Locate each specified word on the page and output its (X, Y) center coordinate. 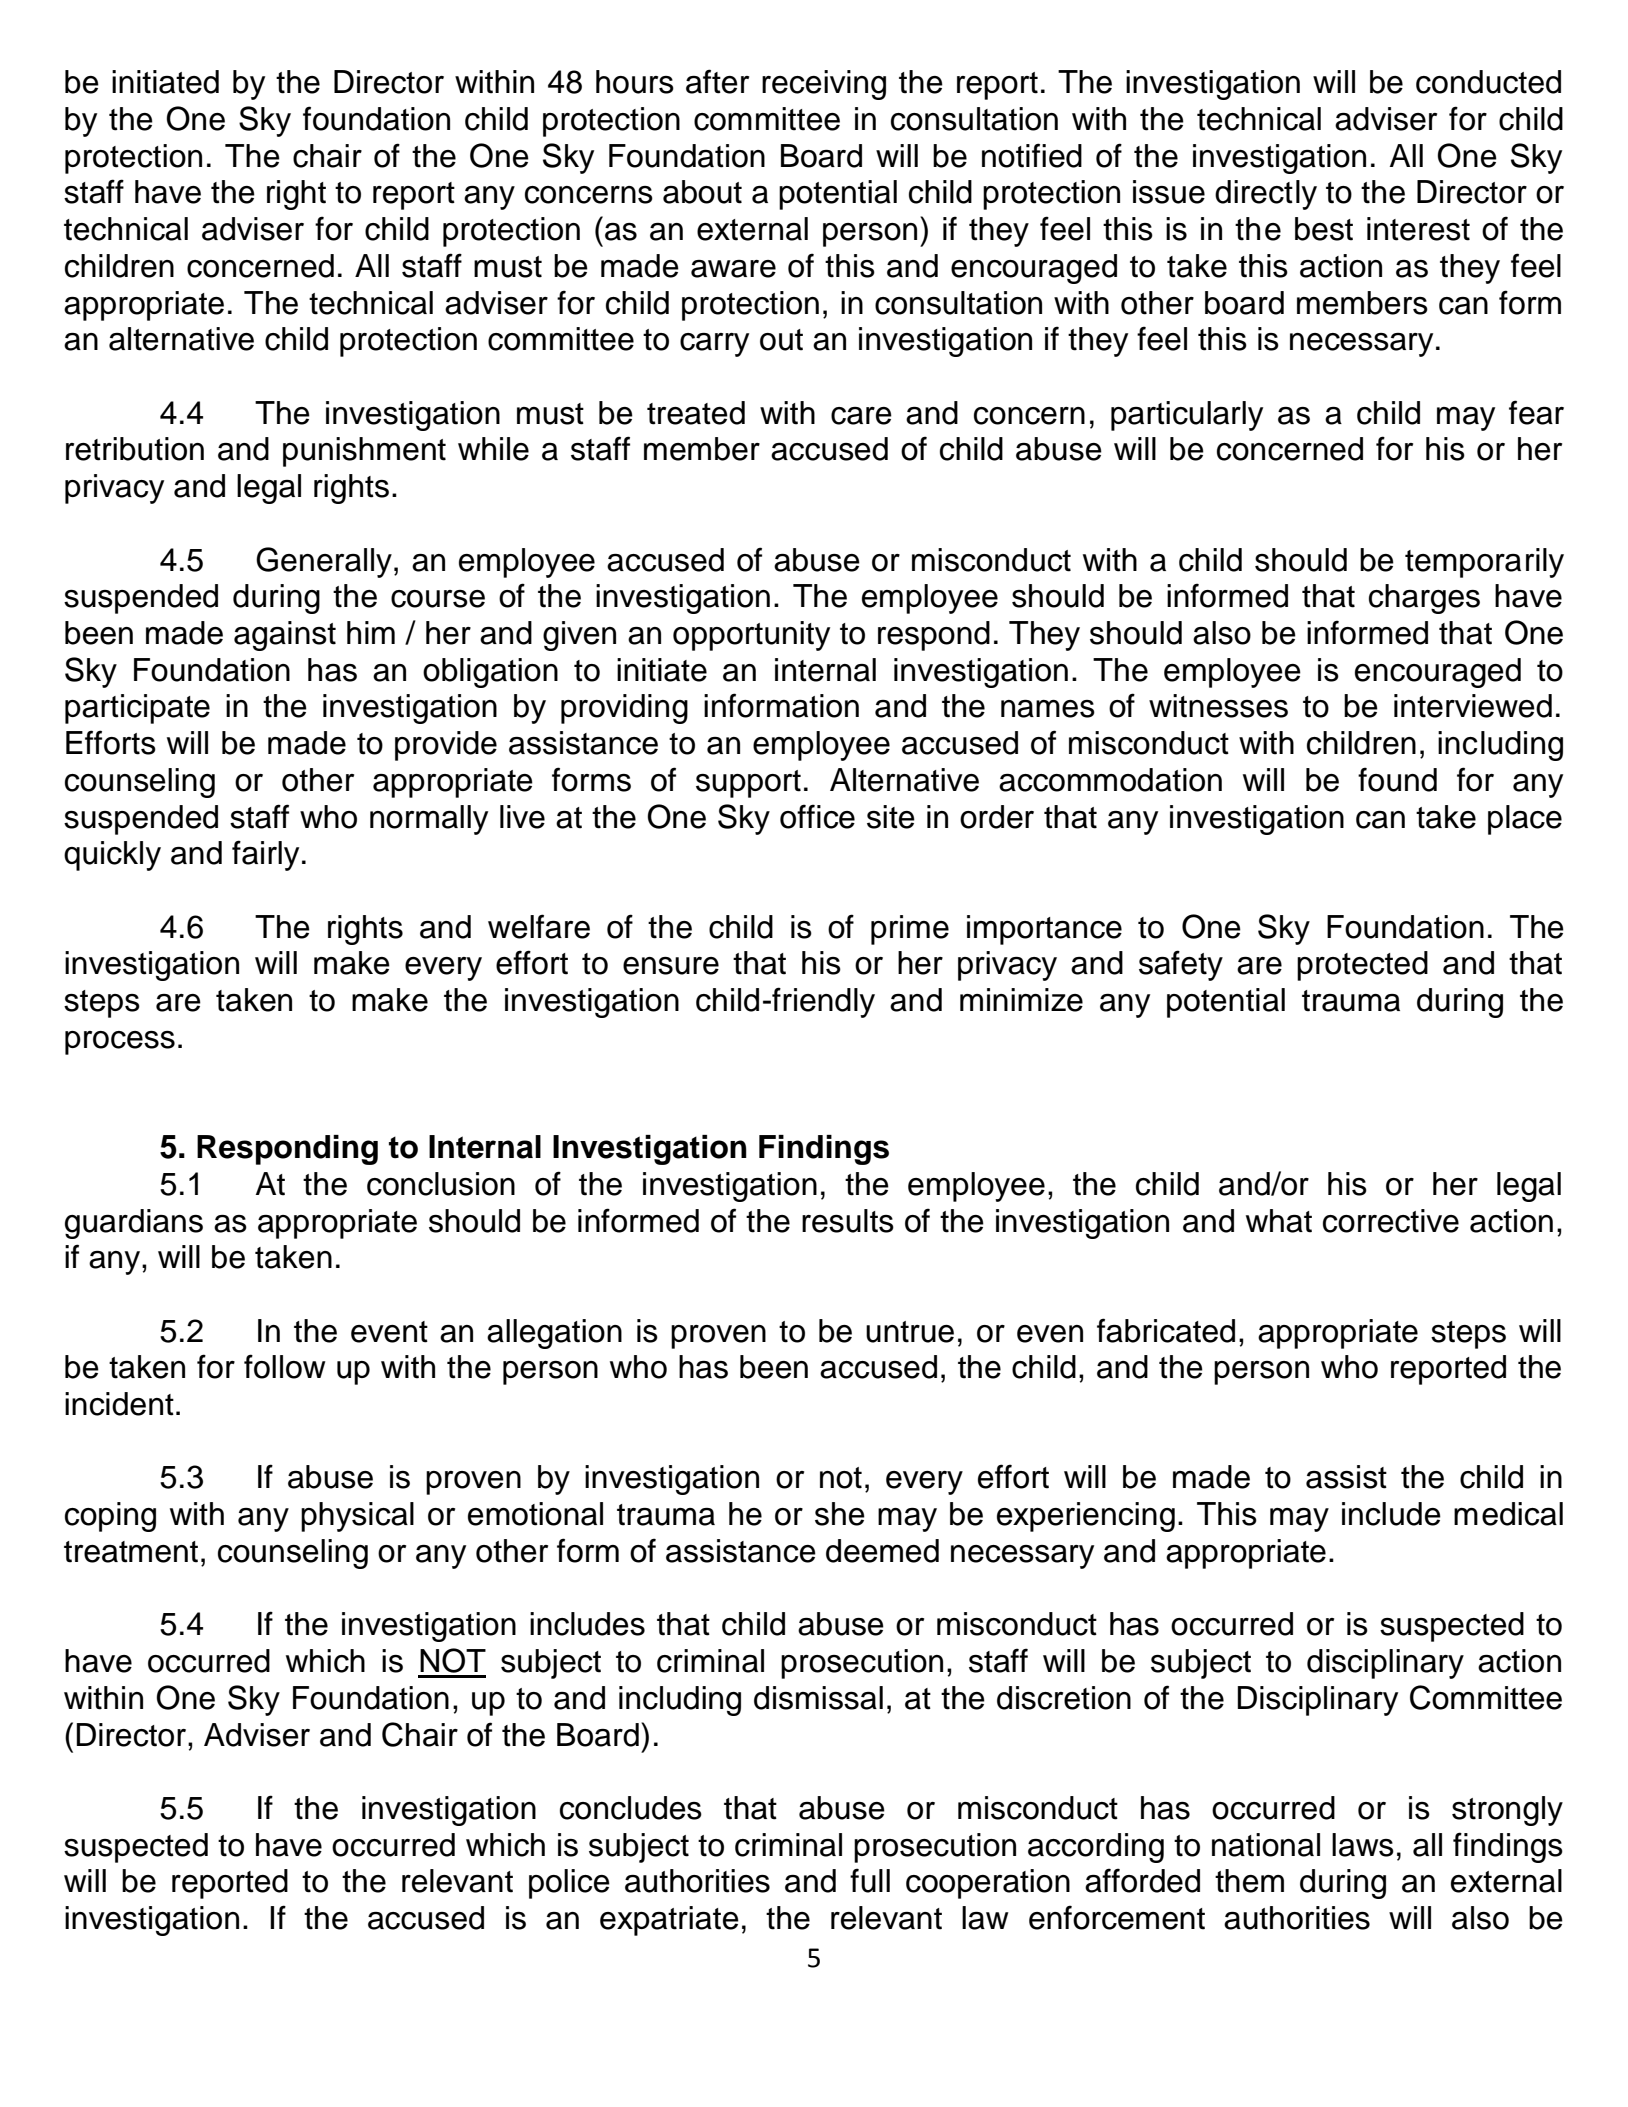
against (285, 636)
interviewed (1473, 706)
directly (1266, 195)
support (748, 784)
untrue (910, 1332)
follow (285, 1366)
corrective (1391, 1221)
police (569, 1884)
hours (635, 82)
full (870, 1880)
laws (1363, 1845)
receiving (824, 85)
